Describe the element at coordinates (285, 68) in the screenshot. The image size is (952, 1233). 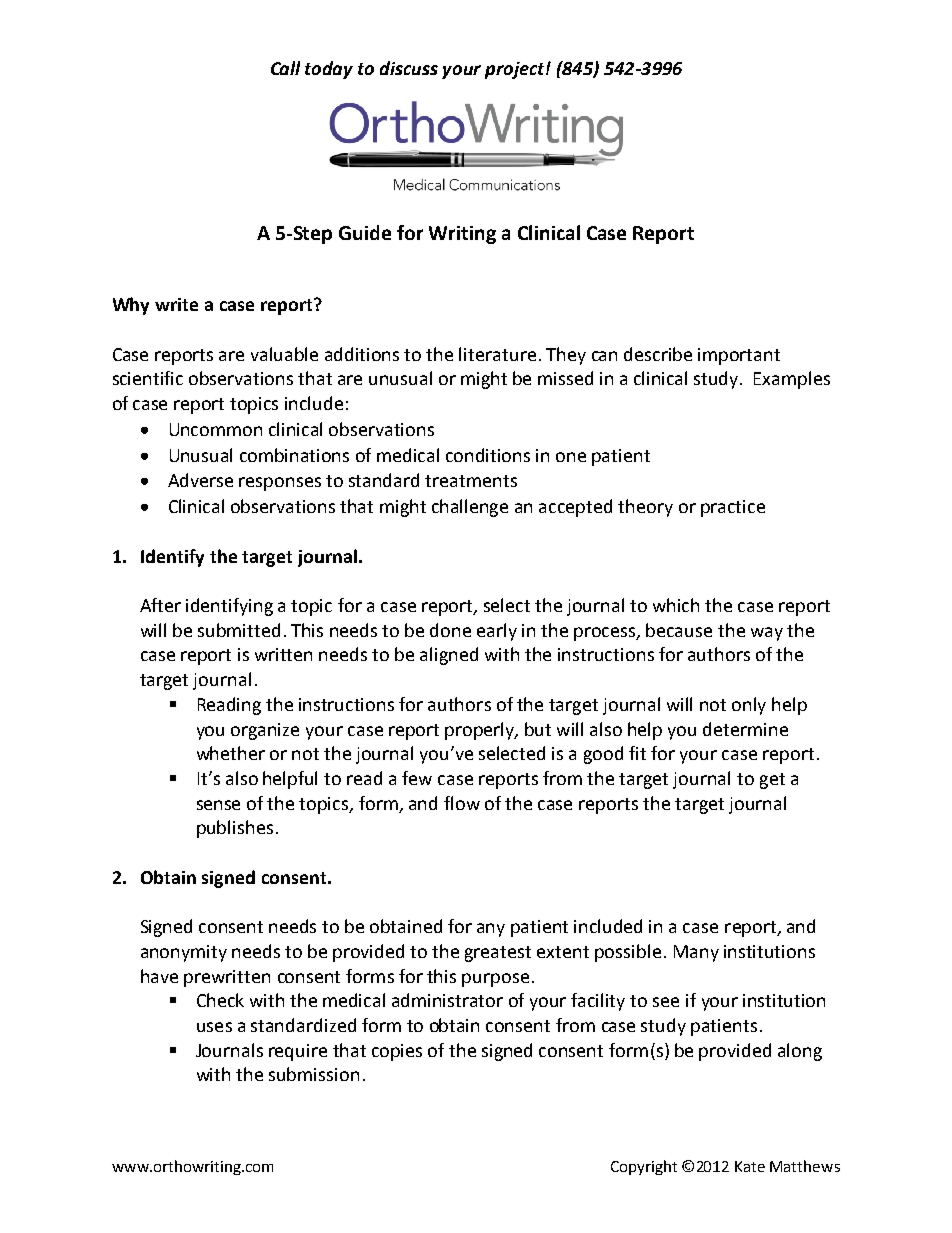
I see `Call` at that location.
